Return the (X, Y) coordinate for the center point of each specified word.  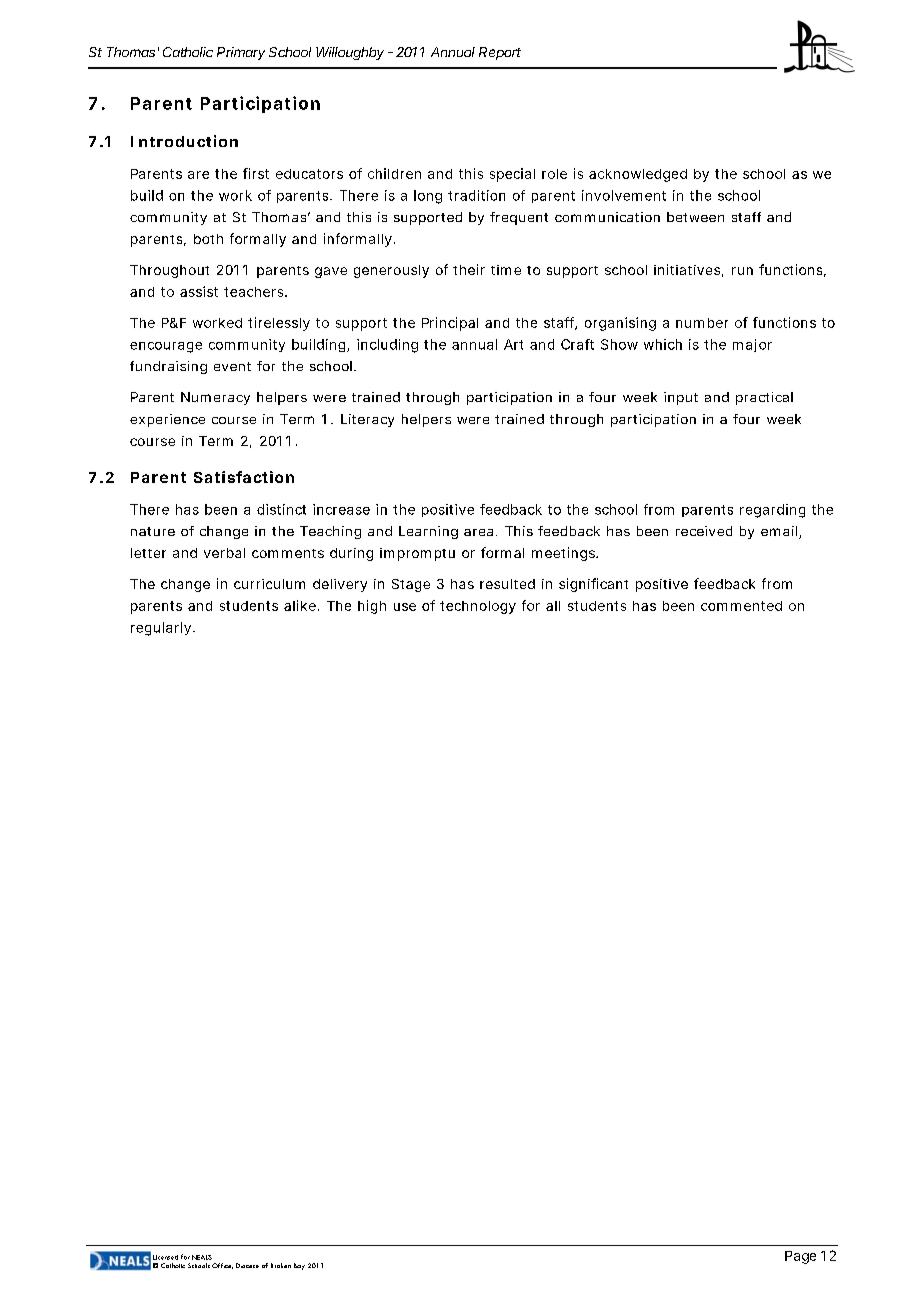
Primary (241, 53)
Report (500, 53)
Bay (299, 1266)
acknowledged (638, 175)
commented (741, 606)
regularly (161, 629)
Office (222, 1266)
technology (478, 607)
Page (800, 1257)
